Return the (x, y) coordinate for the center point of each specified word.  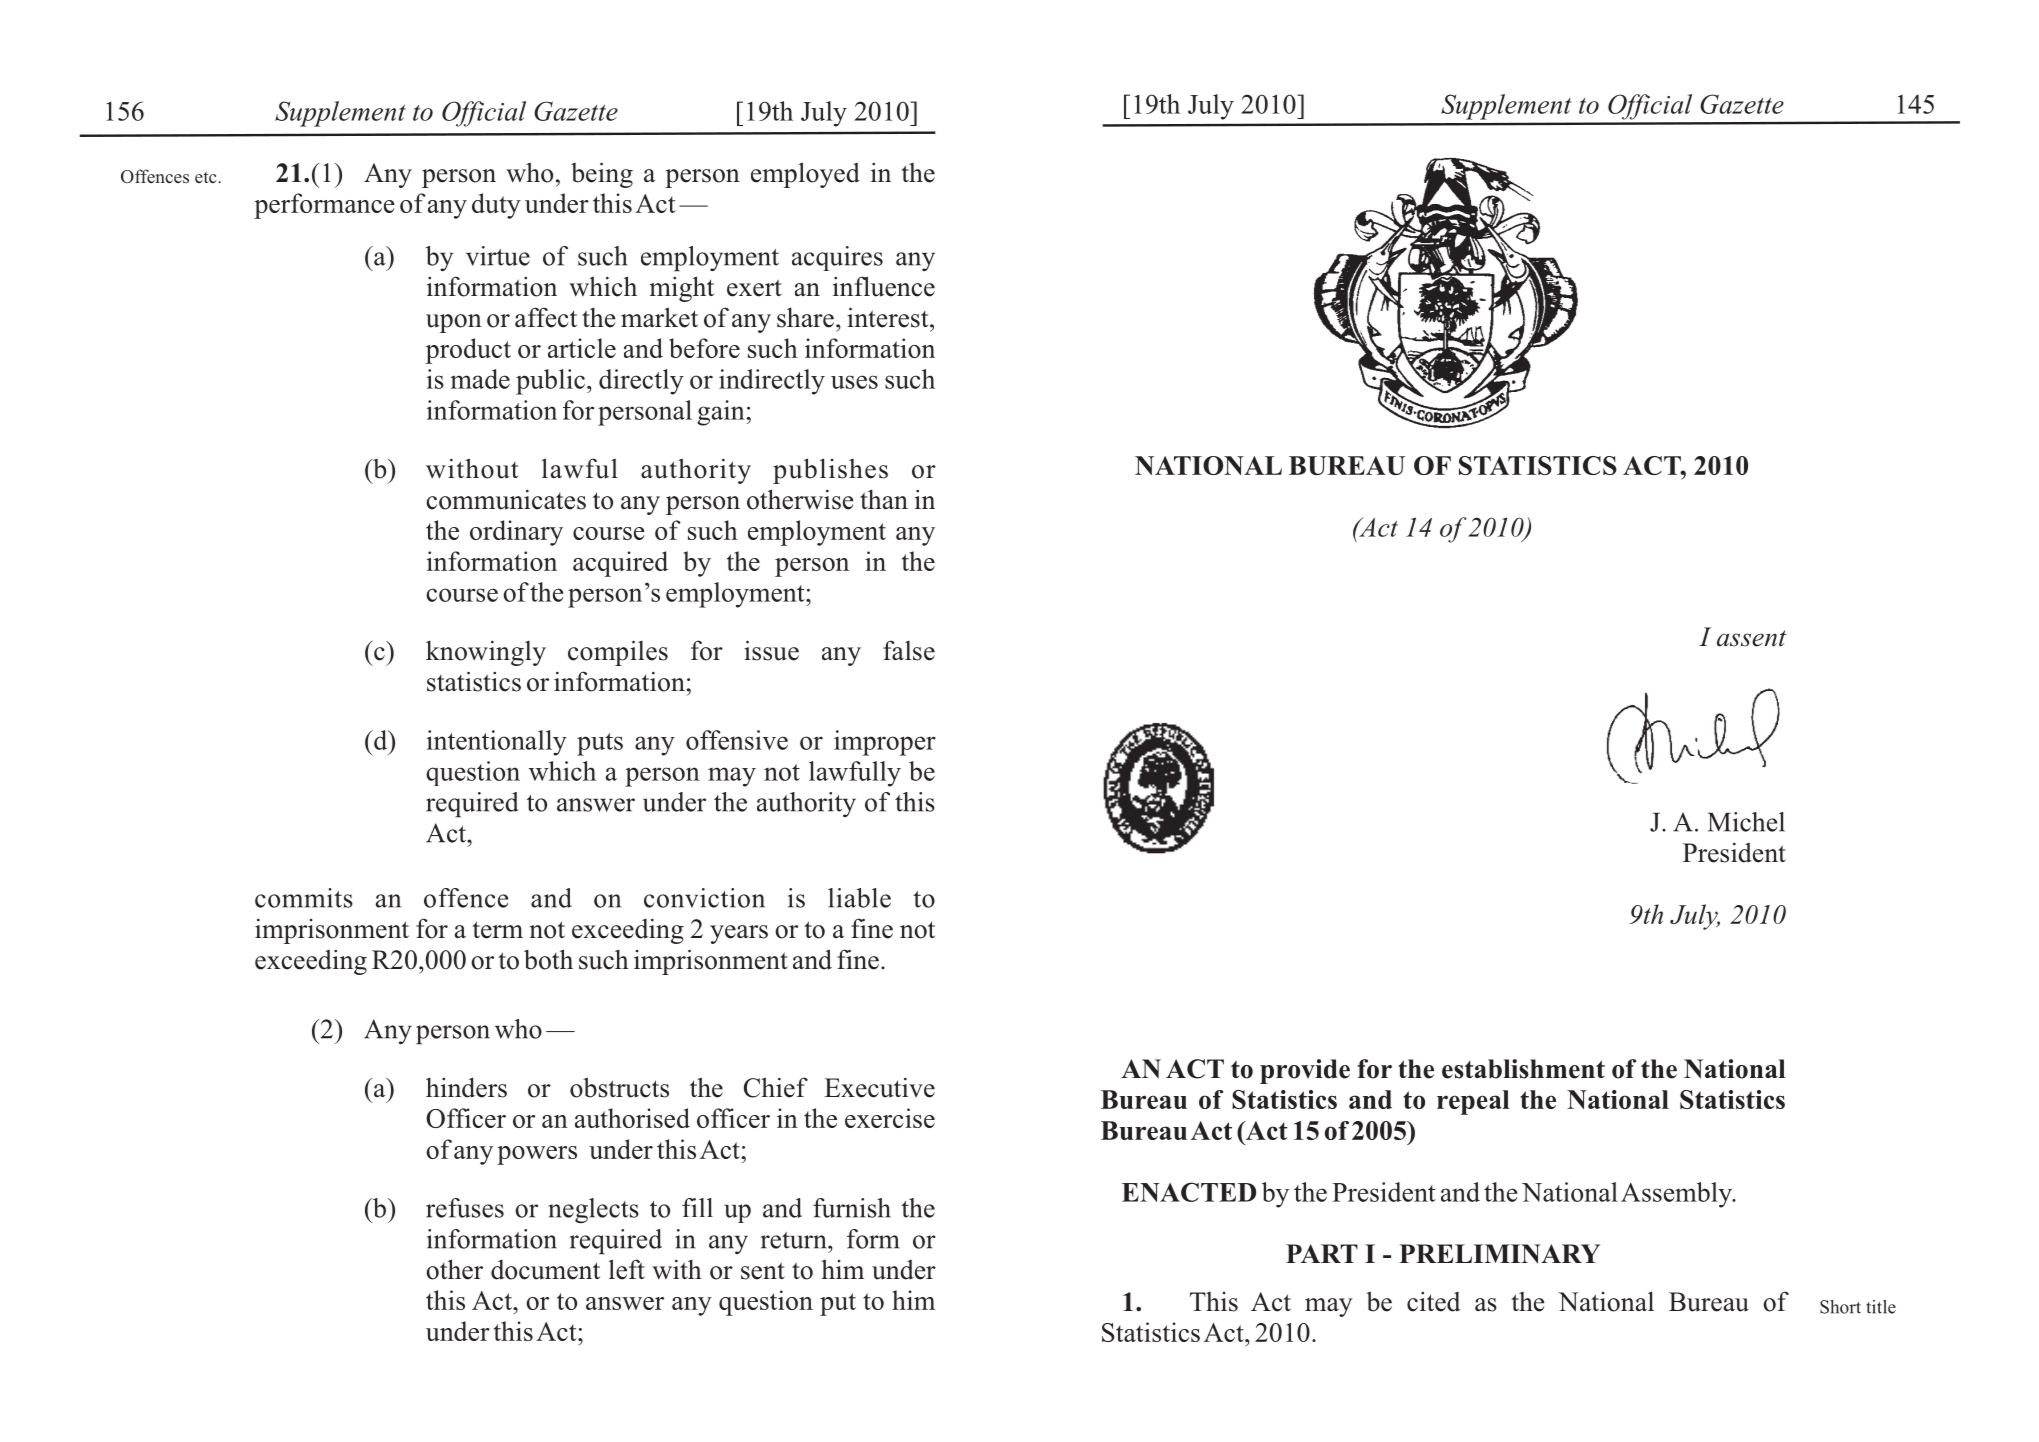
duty (496, 206)
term (497, 930)
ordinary (516, 533)
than (884, 499)
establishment (1523, 1069)
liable (859, 898)
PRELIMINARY (1499, 1254)
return (795, 1240)
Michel (1746, 822)
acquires (837, 258)
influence (884, 286)
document (545, 1270)
